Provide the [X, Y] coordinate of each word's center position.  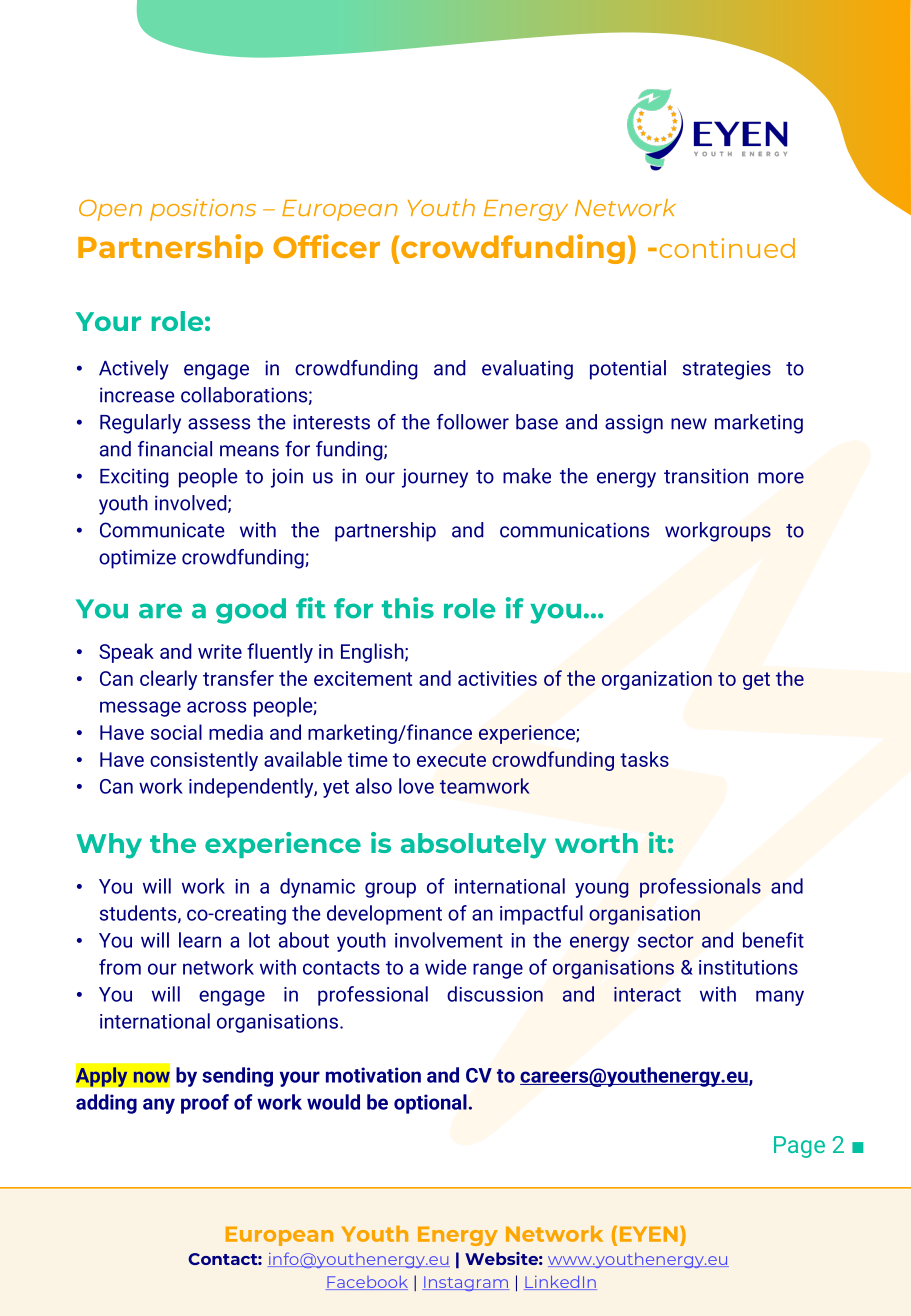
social [176, 732]
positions [203, 210]
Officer [326, 246]
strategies [726, 370]
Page [799, 1147]
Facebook [367, 1283]
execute [451, 760]
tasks [644, 759]
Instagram [465, 1283]
